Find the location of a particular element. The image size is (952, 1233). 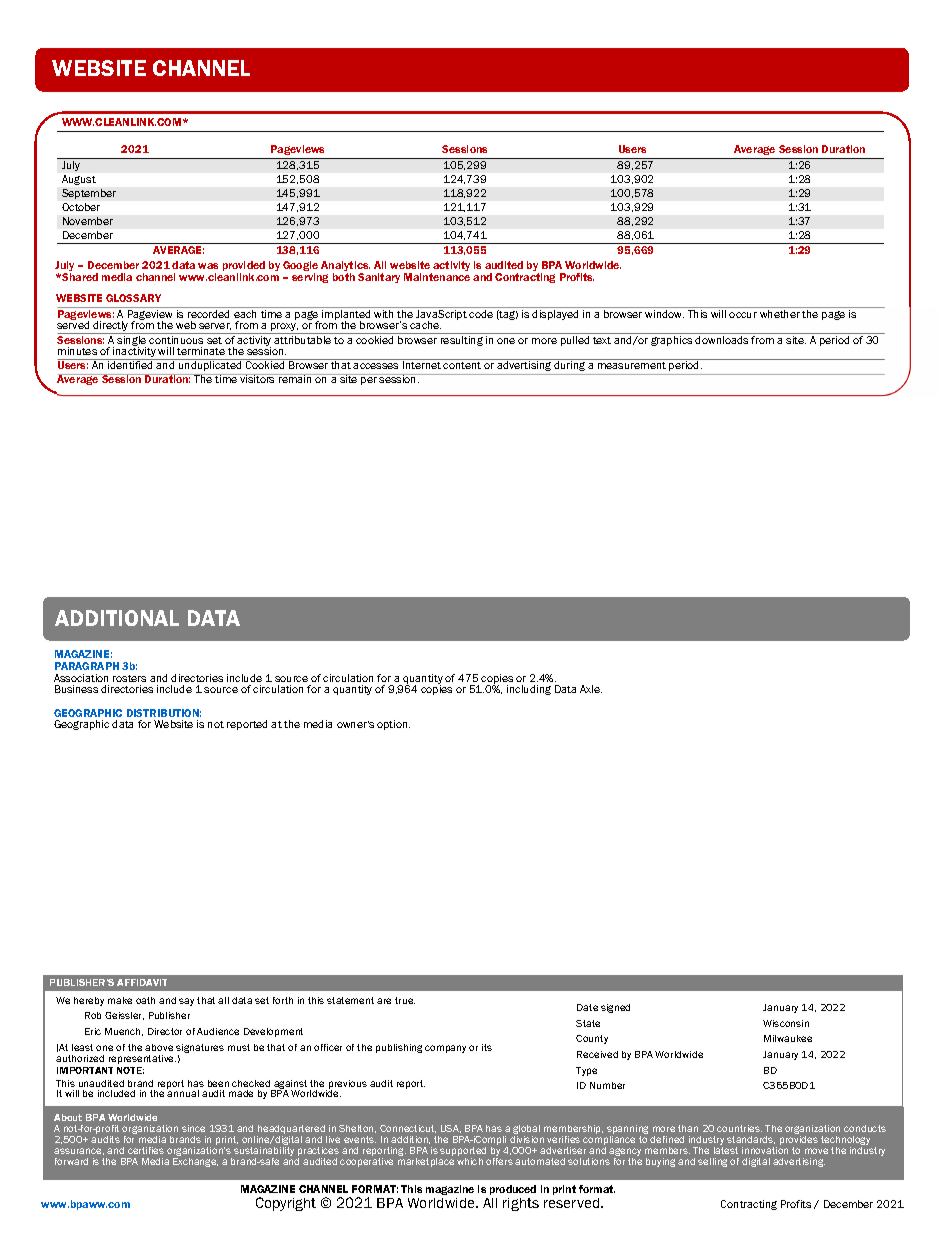

measurement is located at coordinates (632, 365).
